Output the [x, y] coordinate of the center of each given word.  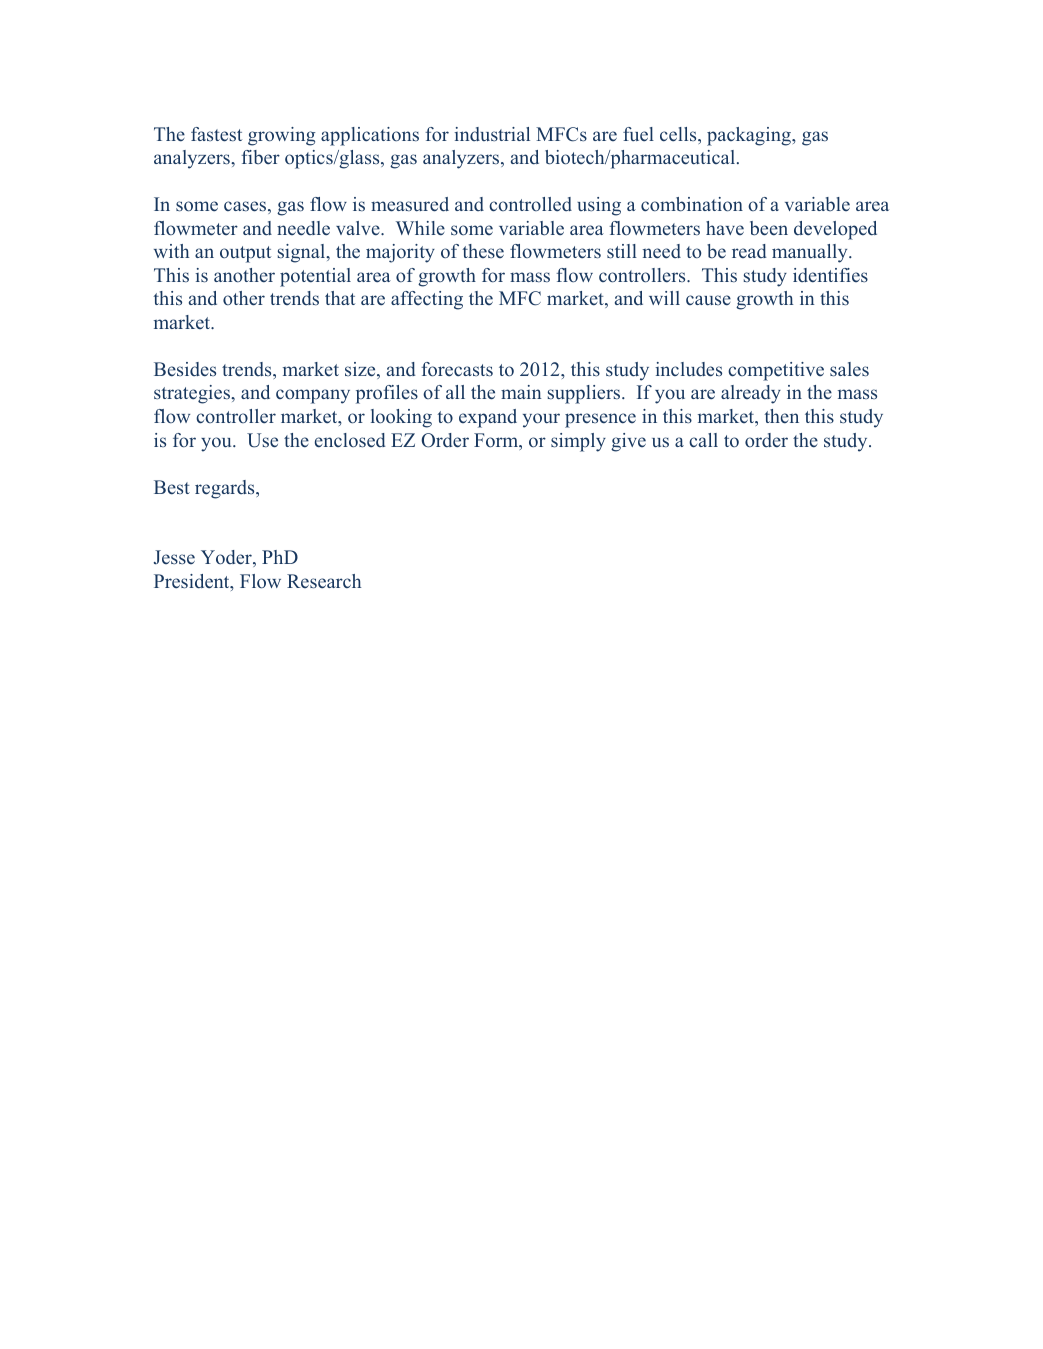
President [193, 582]
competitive [776, 371]
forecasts [457, 369]
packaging [750, 136]
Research [324, 581]
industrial [492, 134]
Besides [185, 369]
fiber [260, 157]
